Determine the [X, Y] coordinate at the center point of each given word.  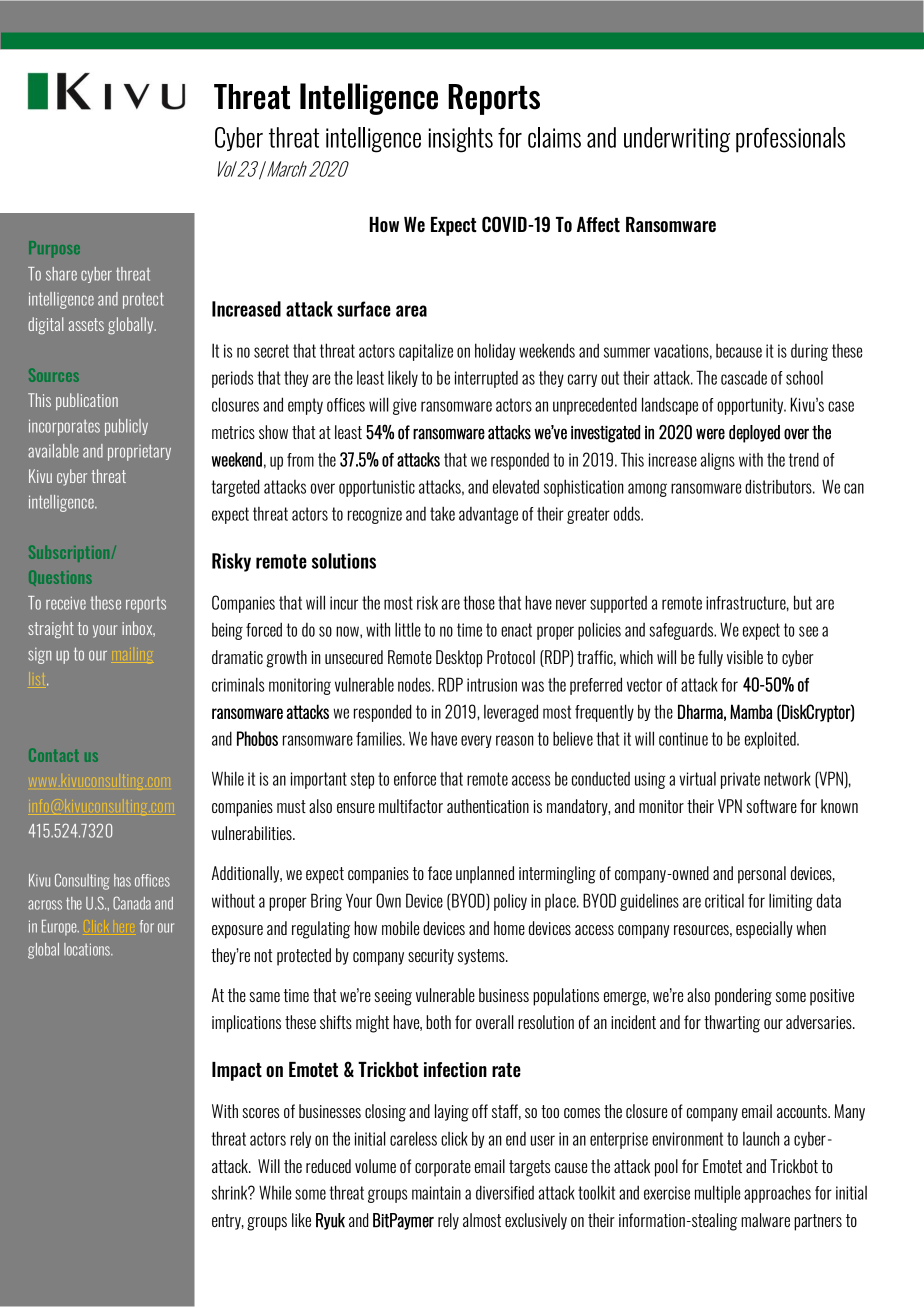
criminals [238, 684]
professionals [790, 140]
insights [461, 140]
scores [260, 1113]
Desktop [459, 659]
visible [745, 657]
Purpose [54, 249]
